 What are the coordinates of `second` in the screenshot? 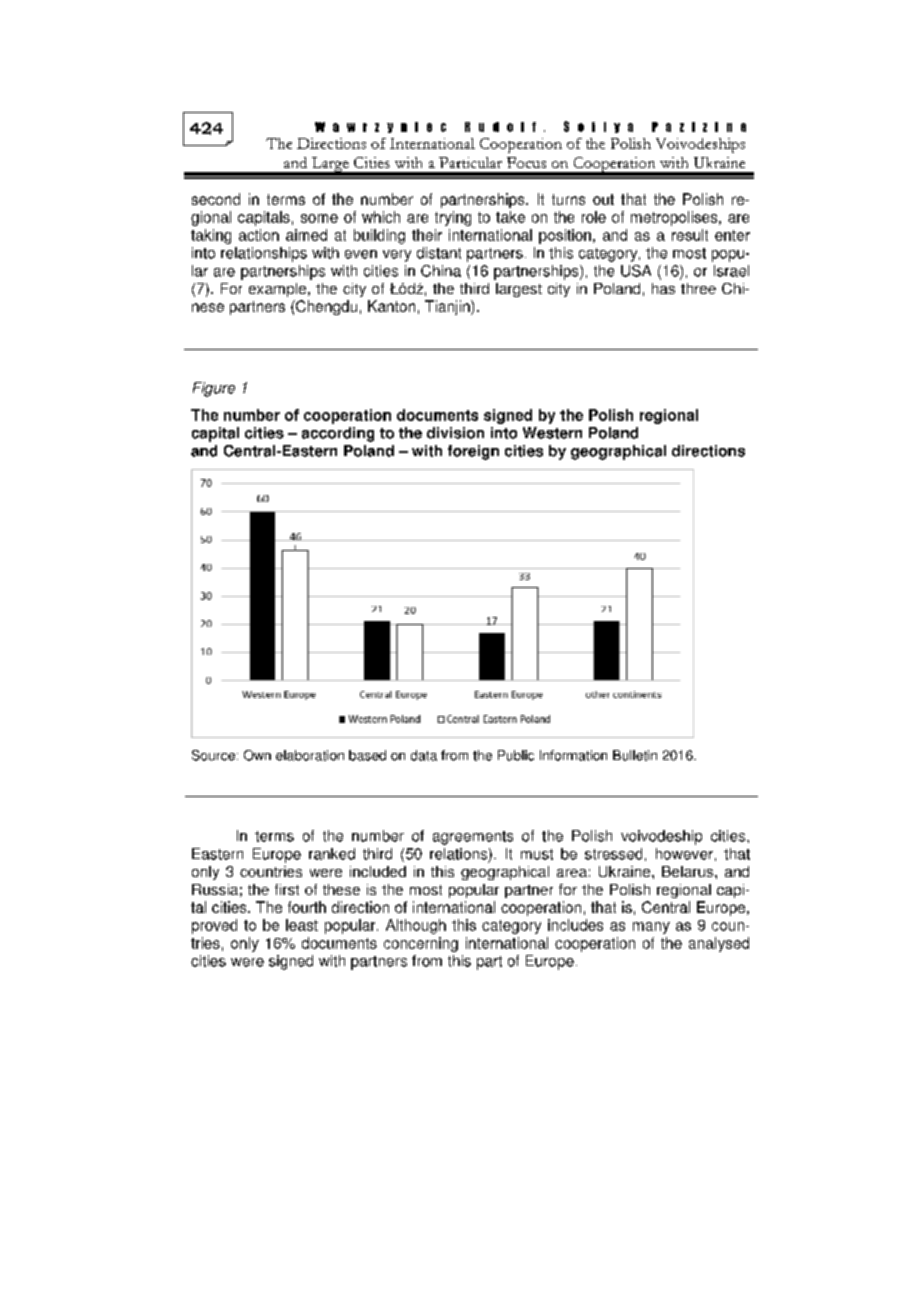 It's located at (216, 199).
